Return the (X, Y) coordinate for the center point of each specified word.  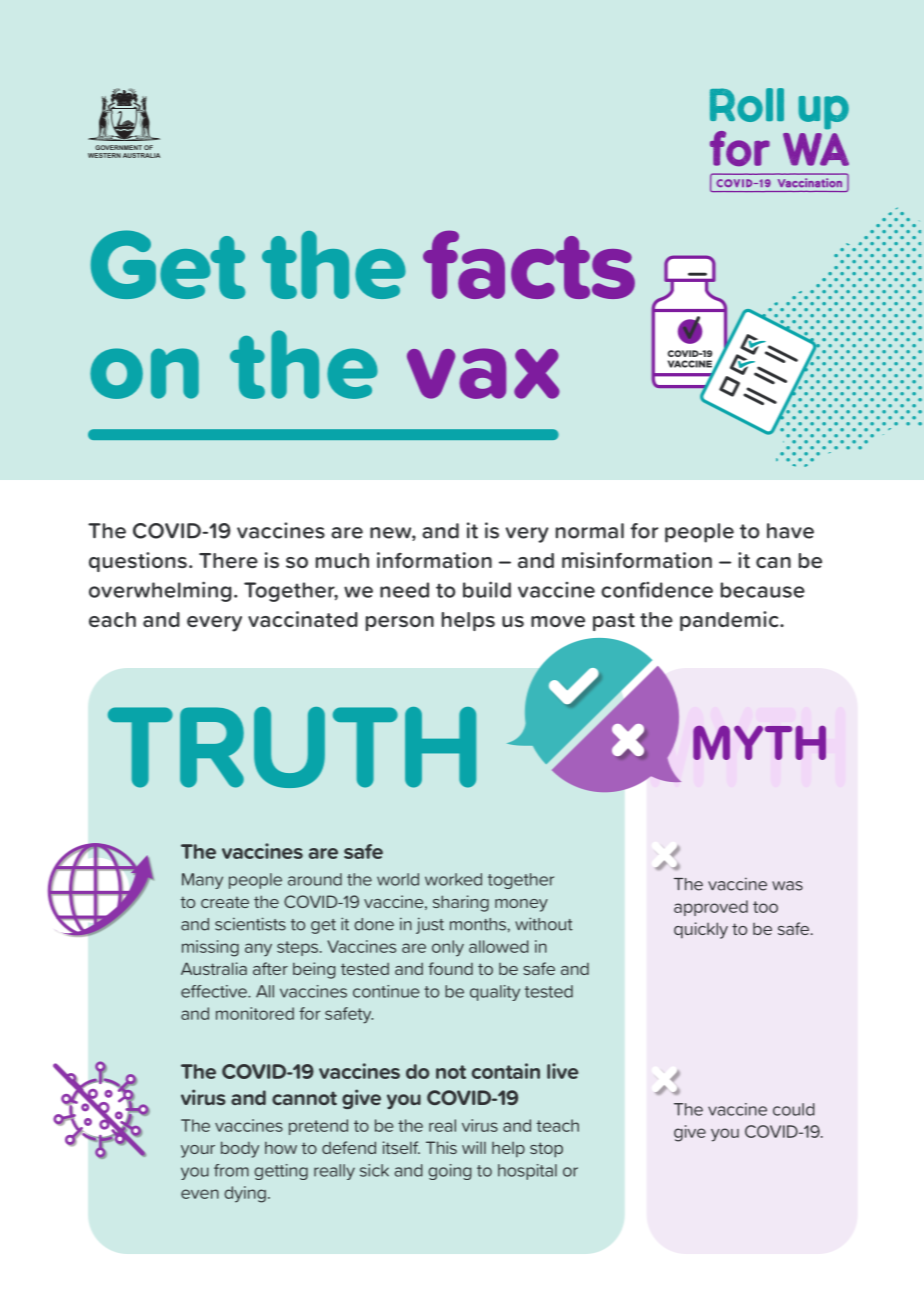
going (450, 1172)
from (231, 1170)
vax (483, 373)
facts (529, 264)
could (794, 1109)
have (790, 531)
